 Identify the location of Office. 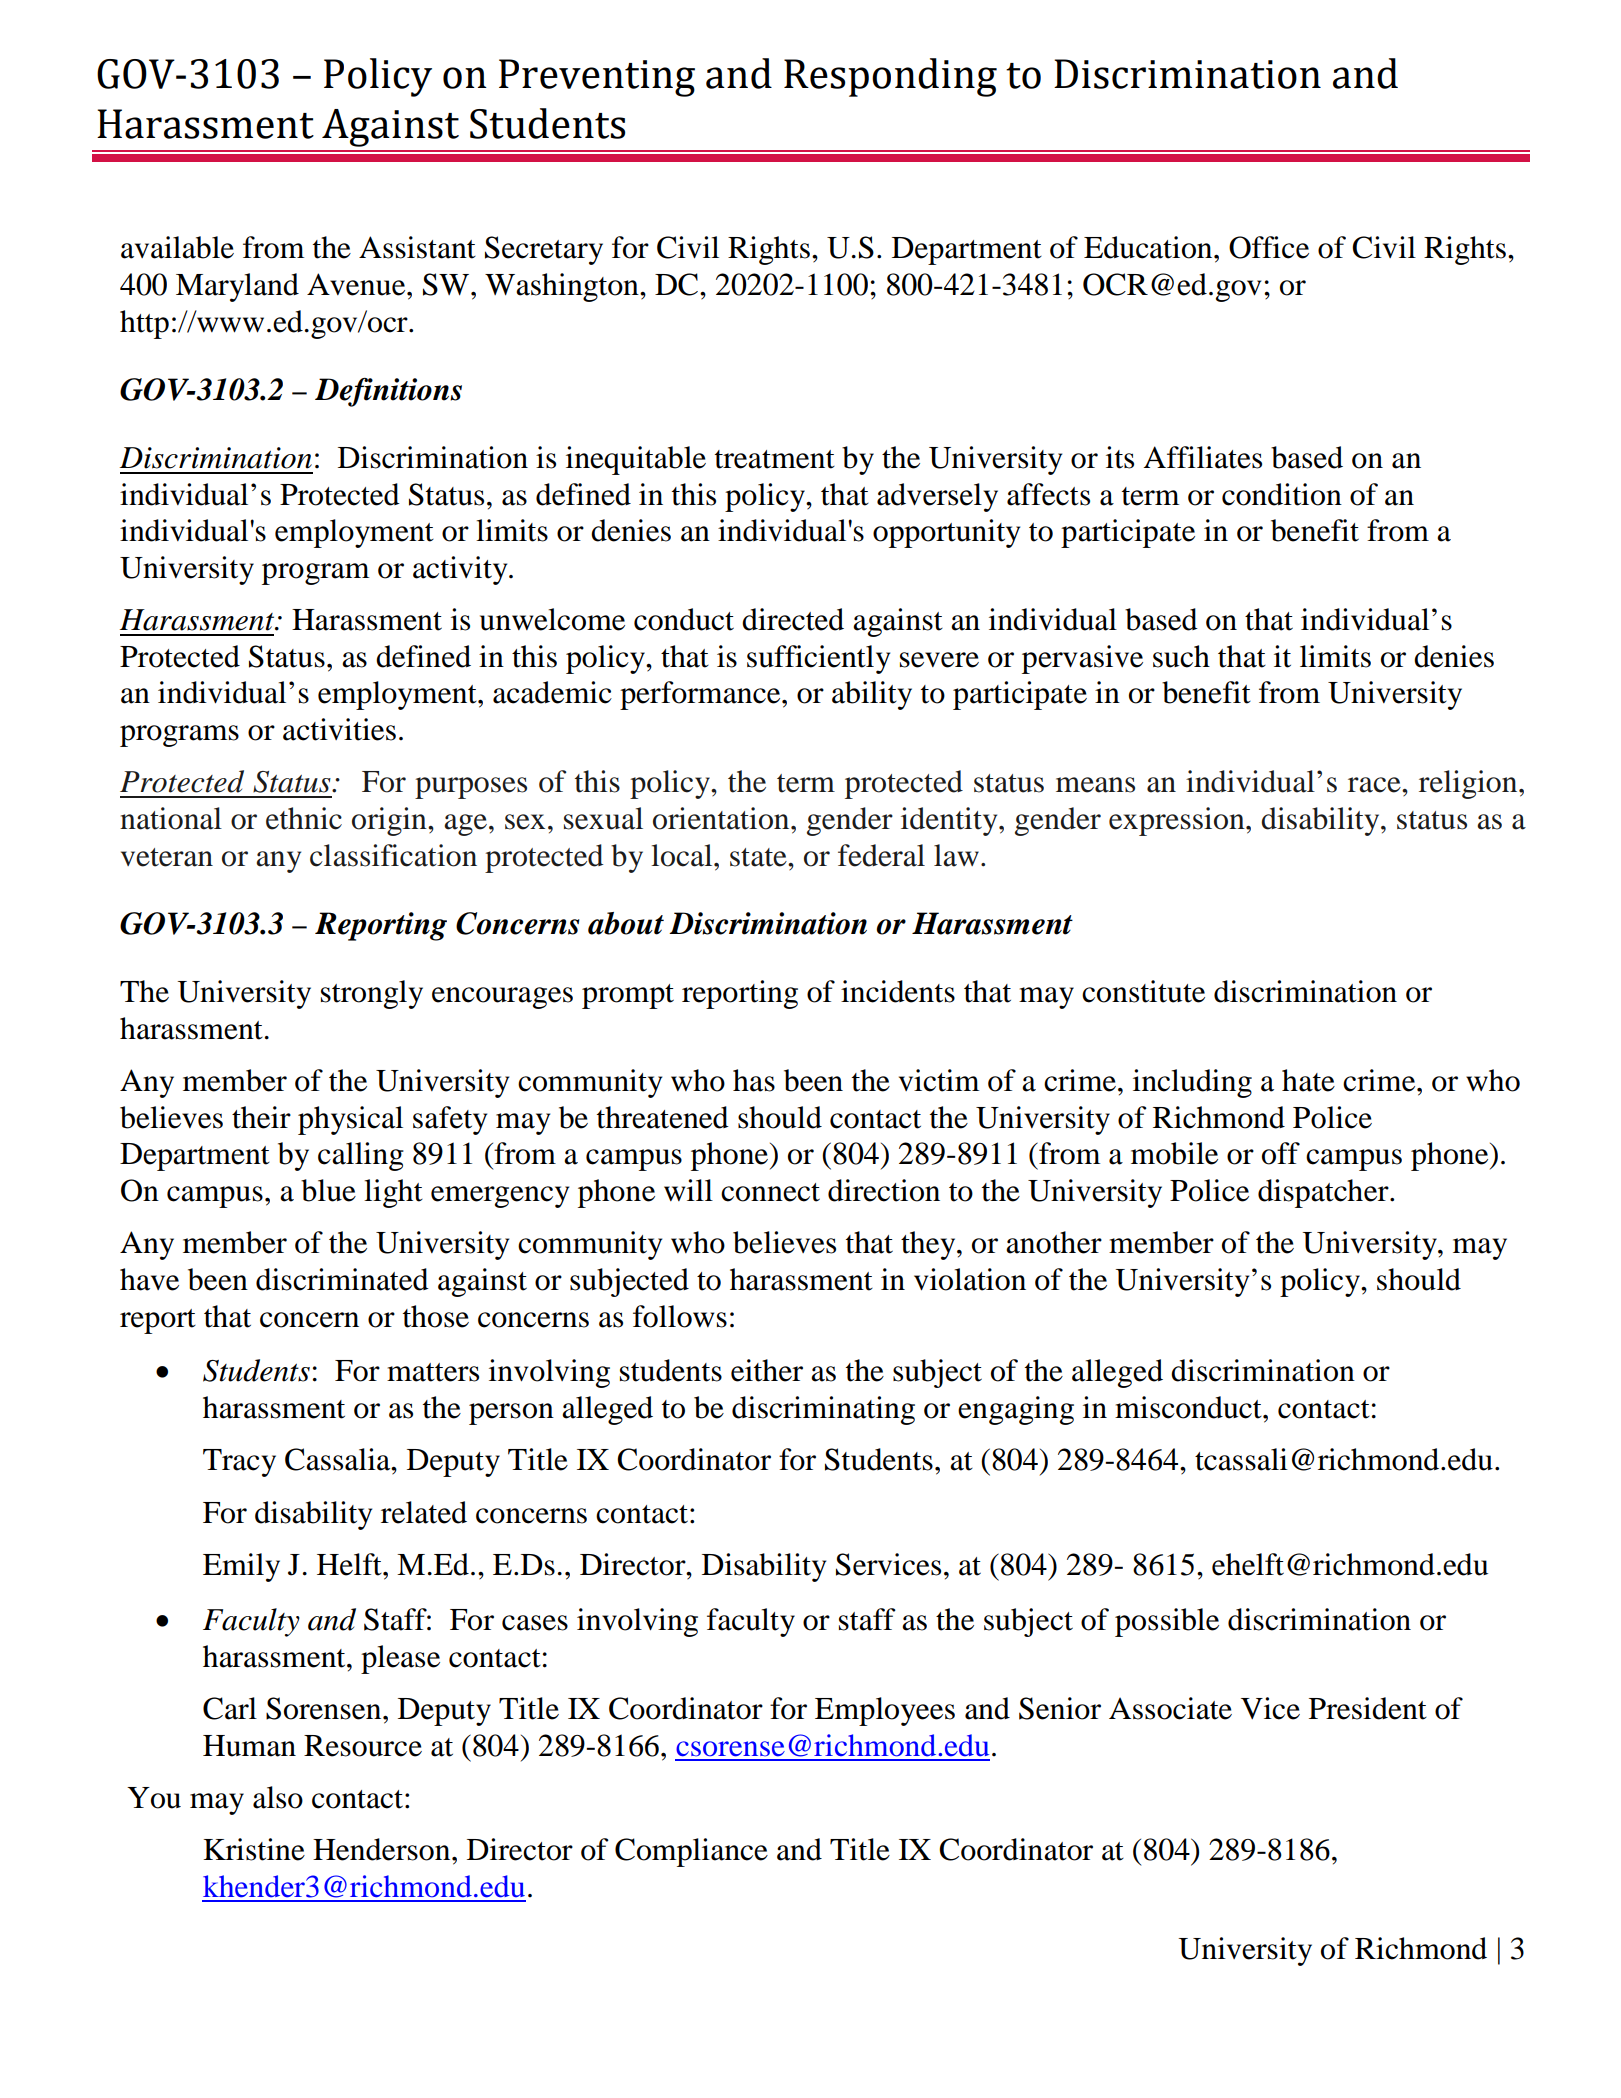
(1269, 247).
